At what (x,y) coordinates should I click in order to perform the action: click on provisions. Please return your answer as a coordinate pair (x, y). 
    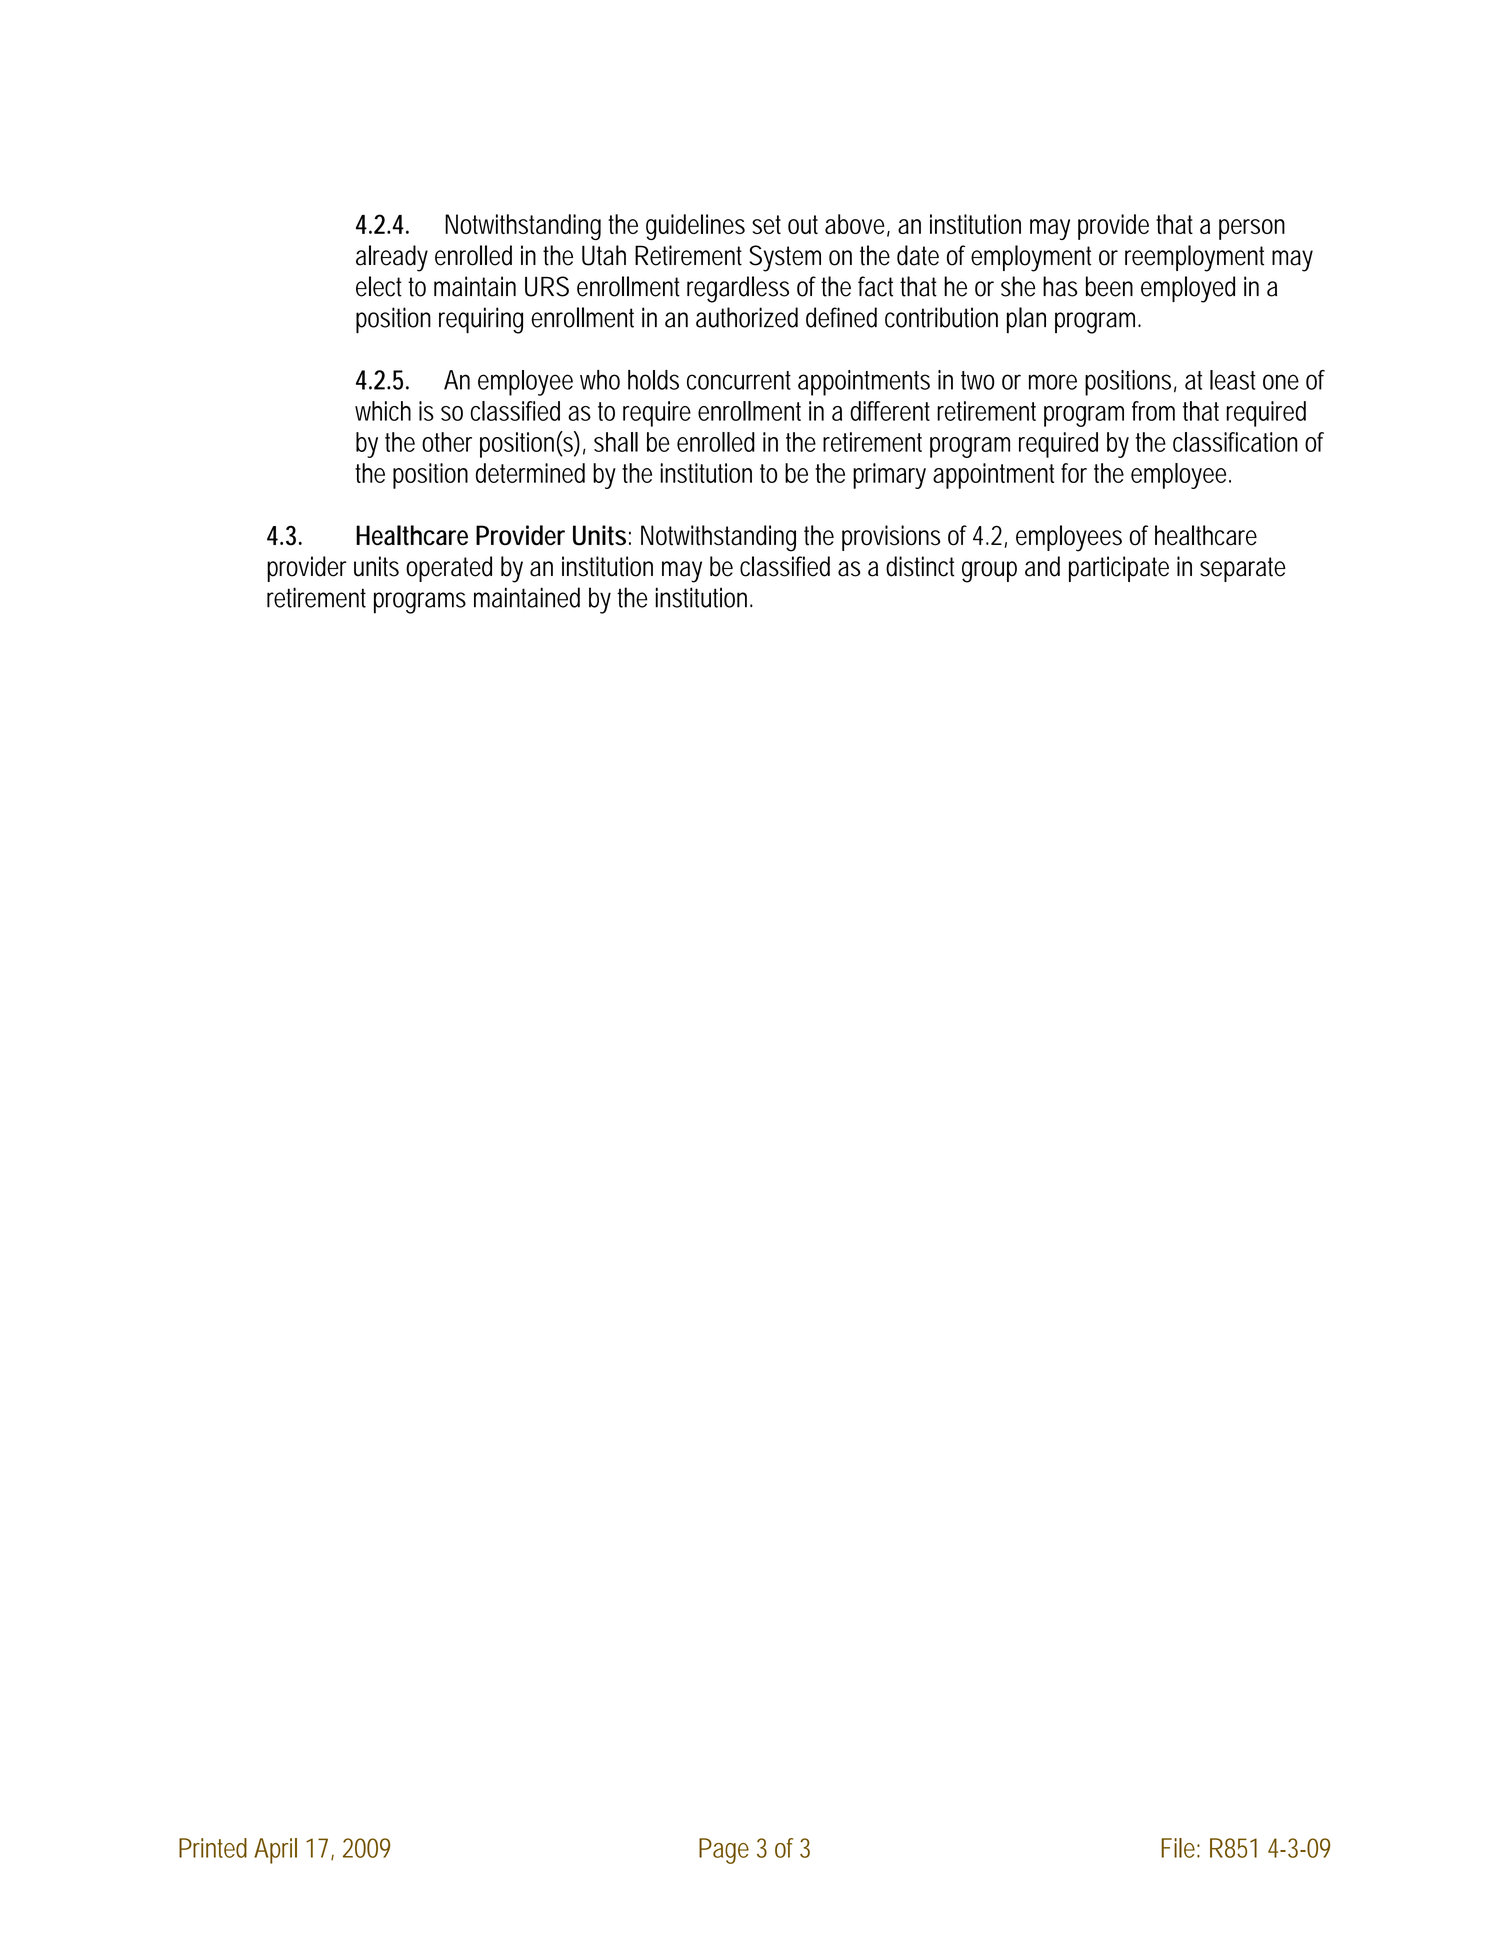
    Looking at the image, I should click on (891, 538).
